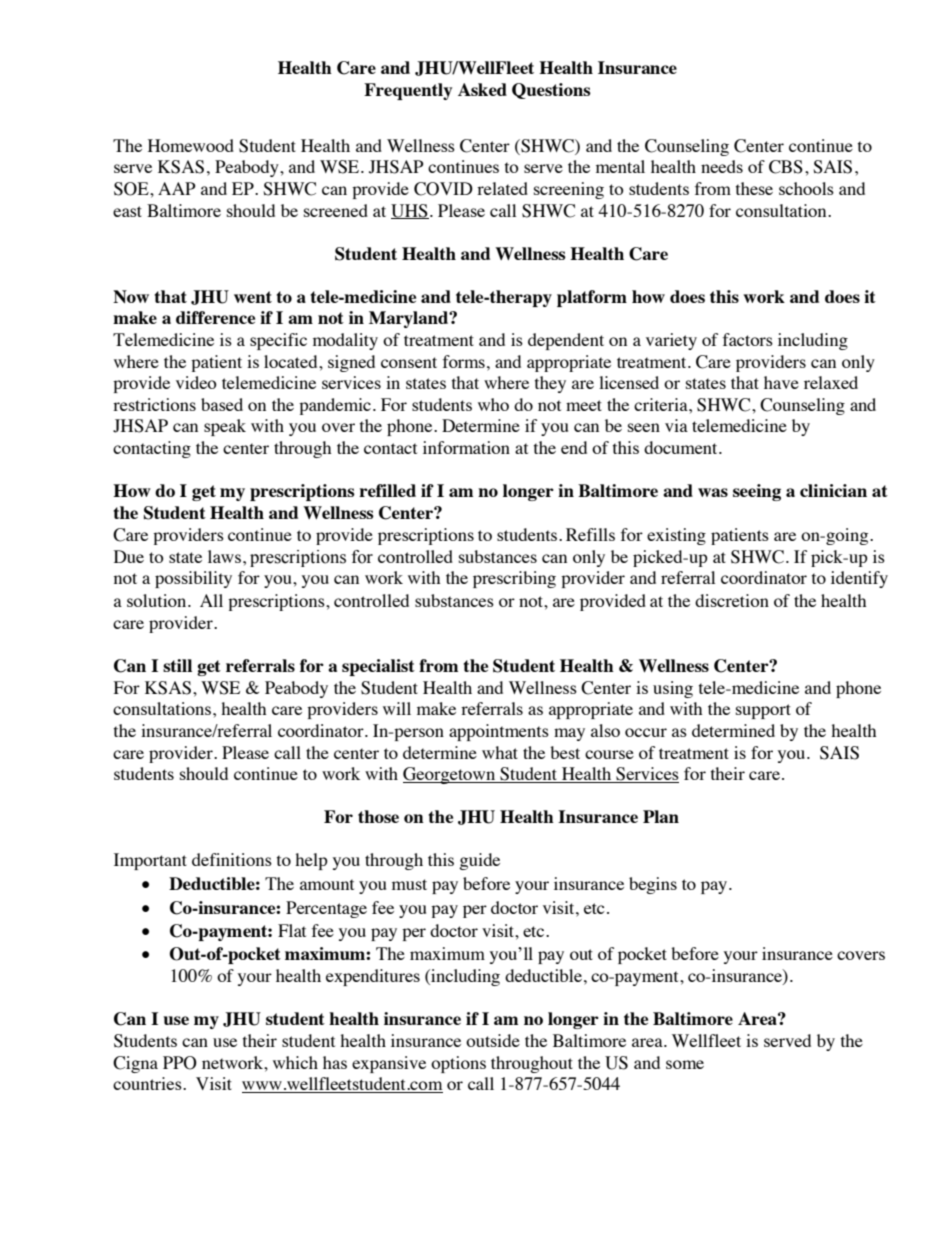 Image resolution: width=952 pixels, height=1233 pixels. I want to click on CBS, so click(786, 167).
